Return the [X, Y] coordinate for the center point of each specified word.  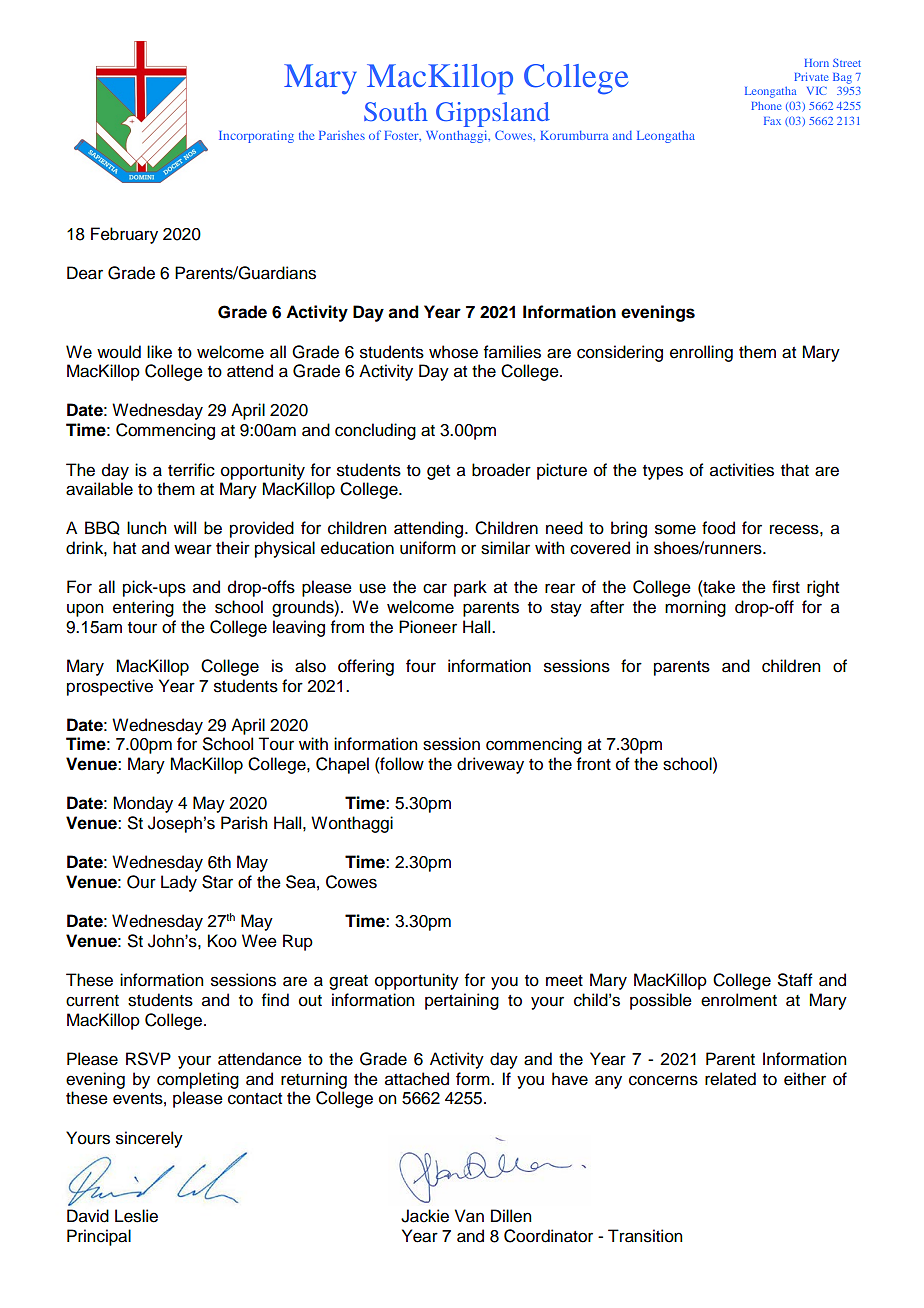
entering [143, 608]
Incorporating [256, 136]
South [396, 111]
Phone [766, 106]
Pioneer [428, 627]
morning [695, 608]
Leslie [136, 1216]
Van [469, 1216]
